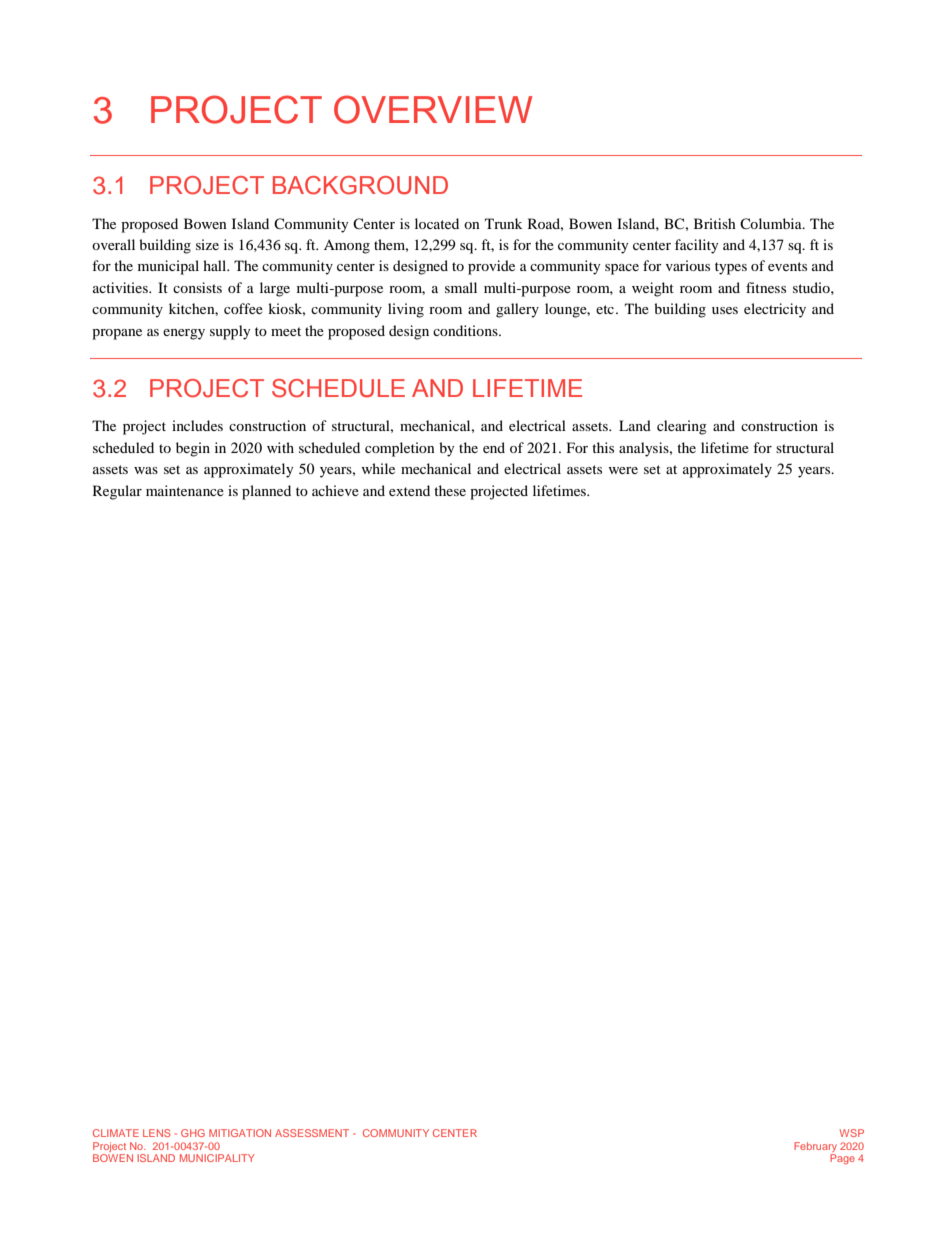  Describe the element at coordinates (197, 425) in the screenshot. I see `includes` at that location.
